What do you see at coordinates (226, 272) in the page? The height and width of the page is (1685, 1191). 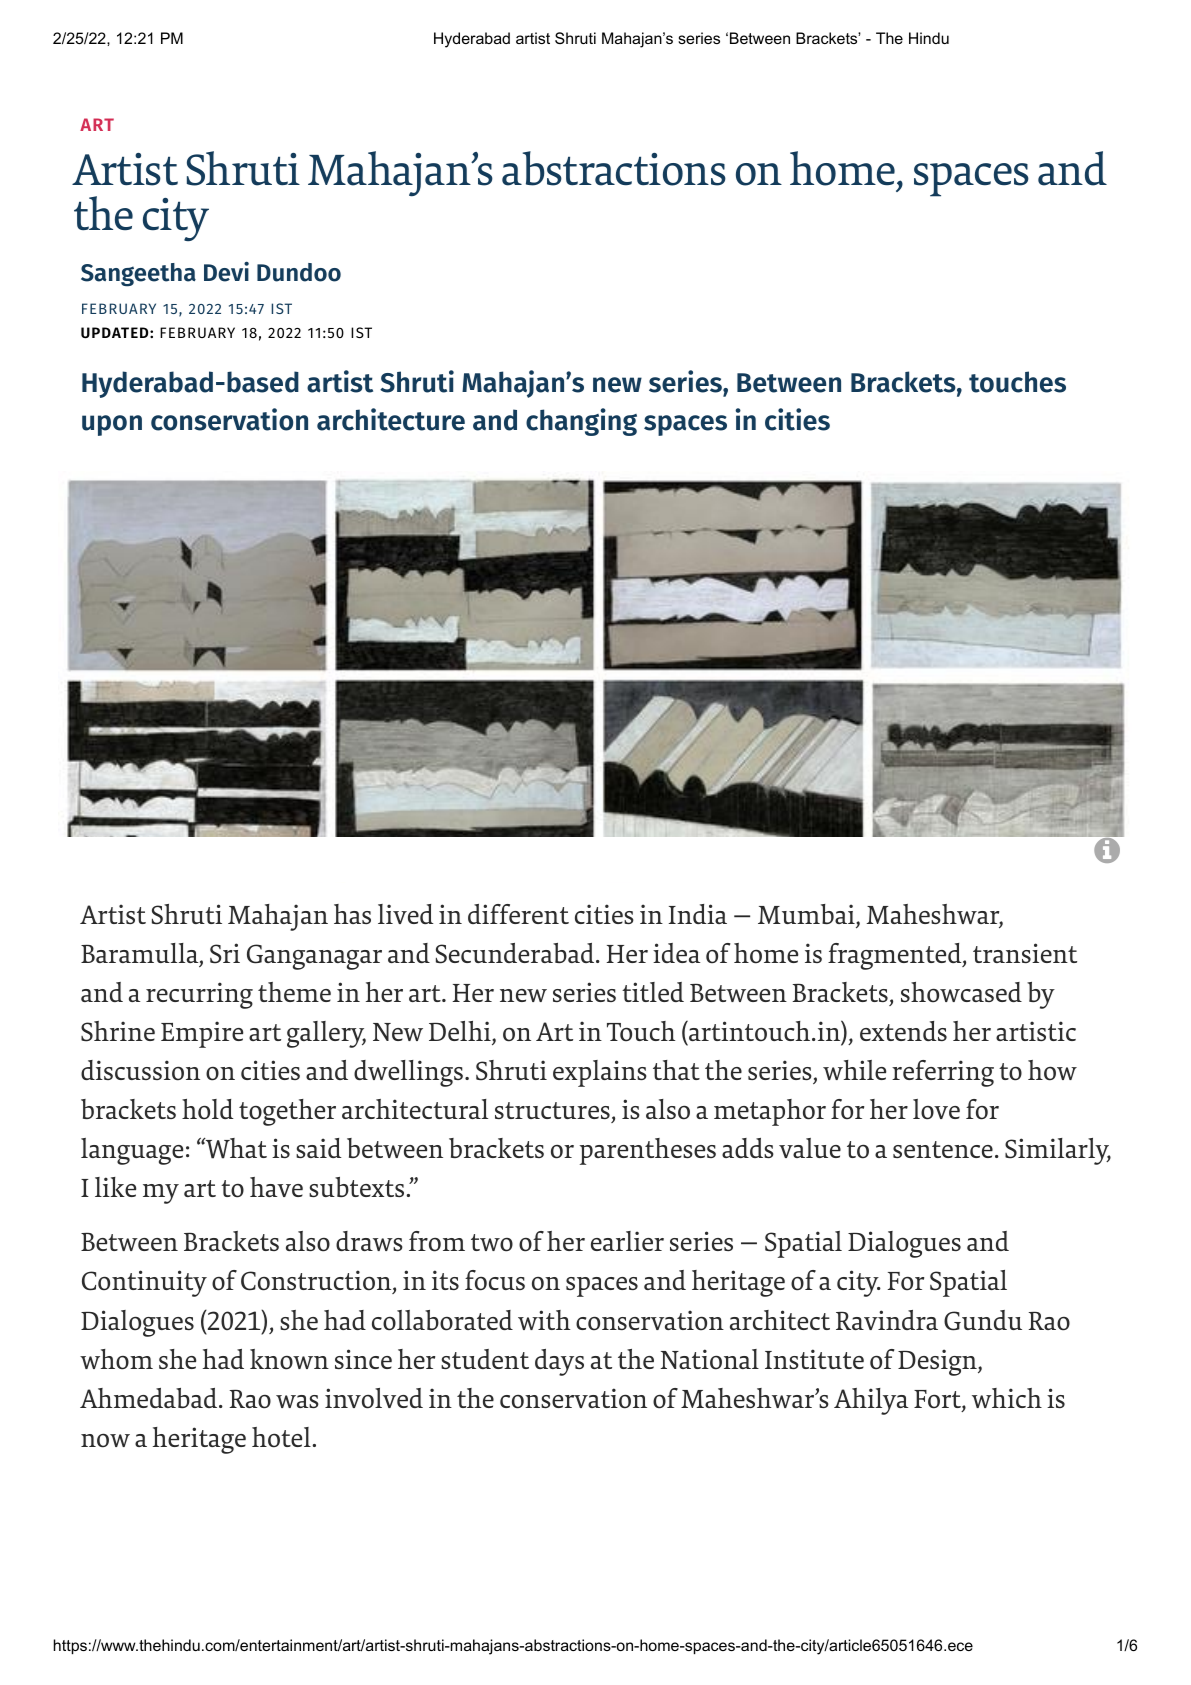 I see `Devi` at bounding box center [226, 272].
